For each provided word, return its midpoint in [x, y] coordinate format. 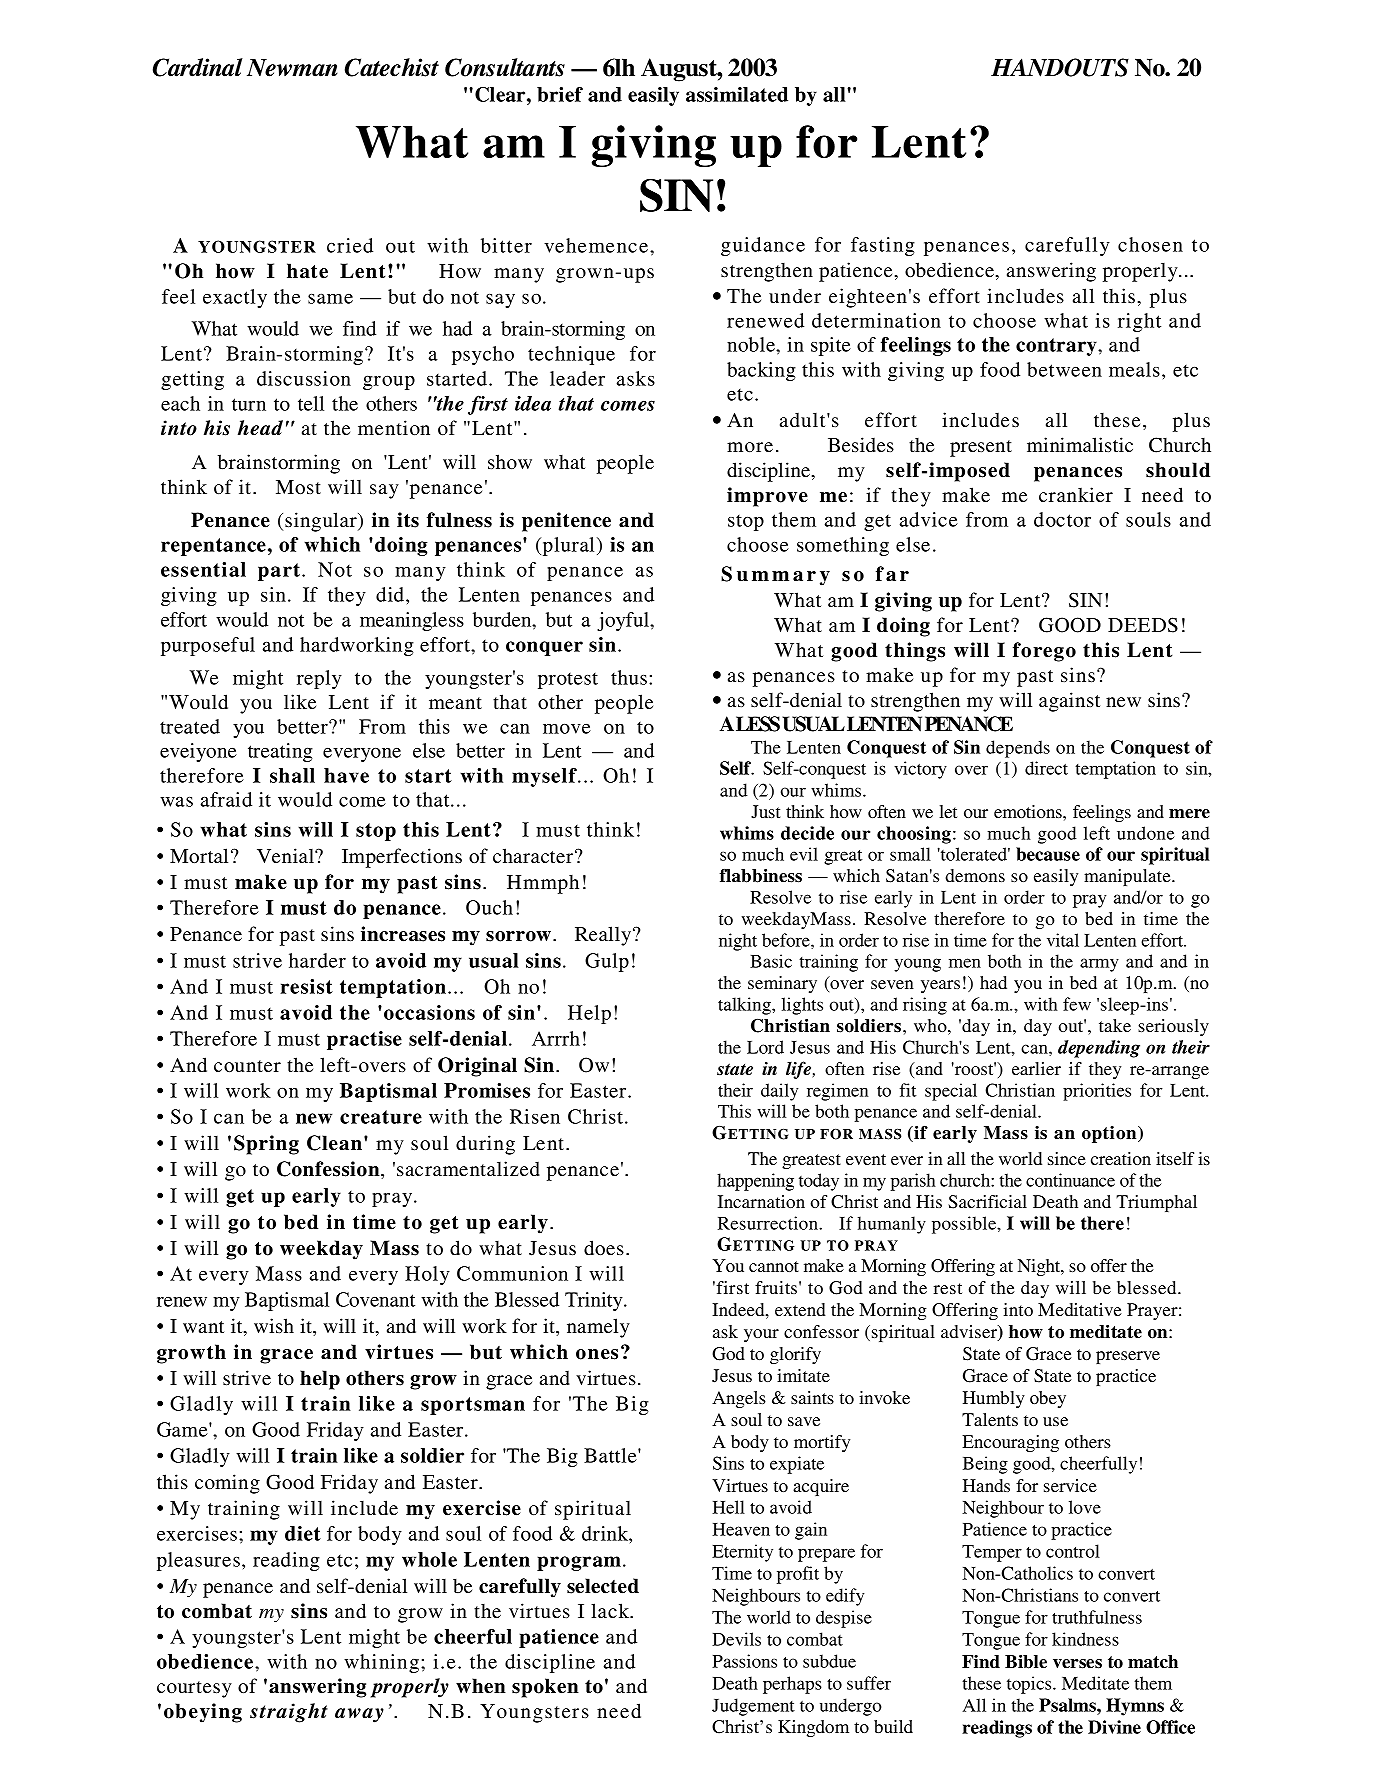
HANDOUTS [1060, 67]
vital [1063, 940]
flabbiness [761, 876]
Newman [292, 68]
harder [317, 960]
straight [289, 1713]
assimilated [737, 94]
